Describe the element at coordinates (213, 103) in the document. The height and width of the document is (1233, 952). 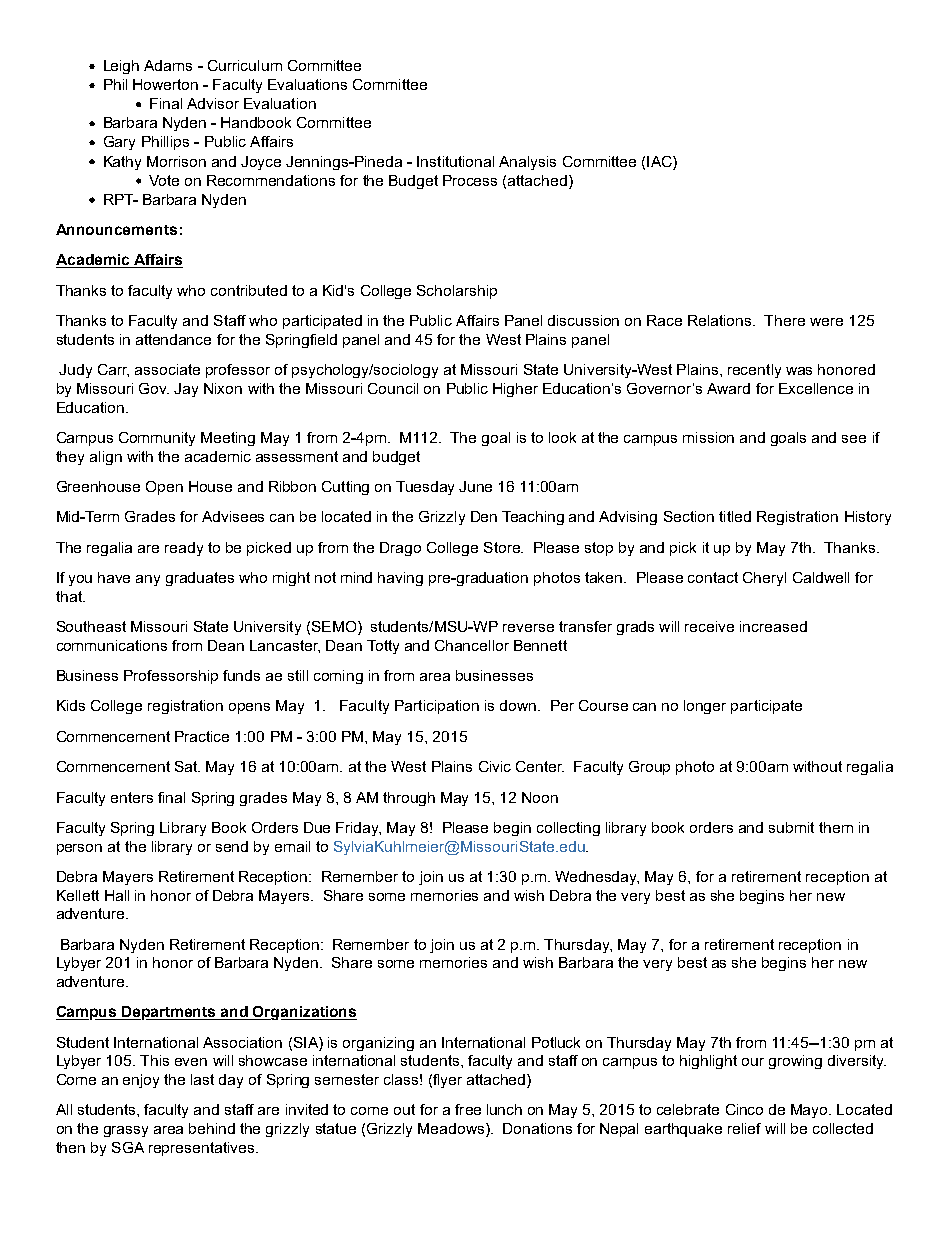
I see `Advisor` at that location.
